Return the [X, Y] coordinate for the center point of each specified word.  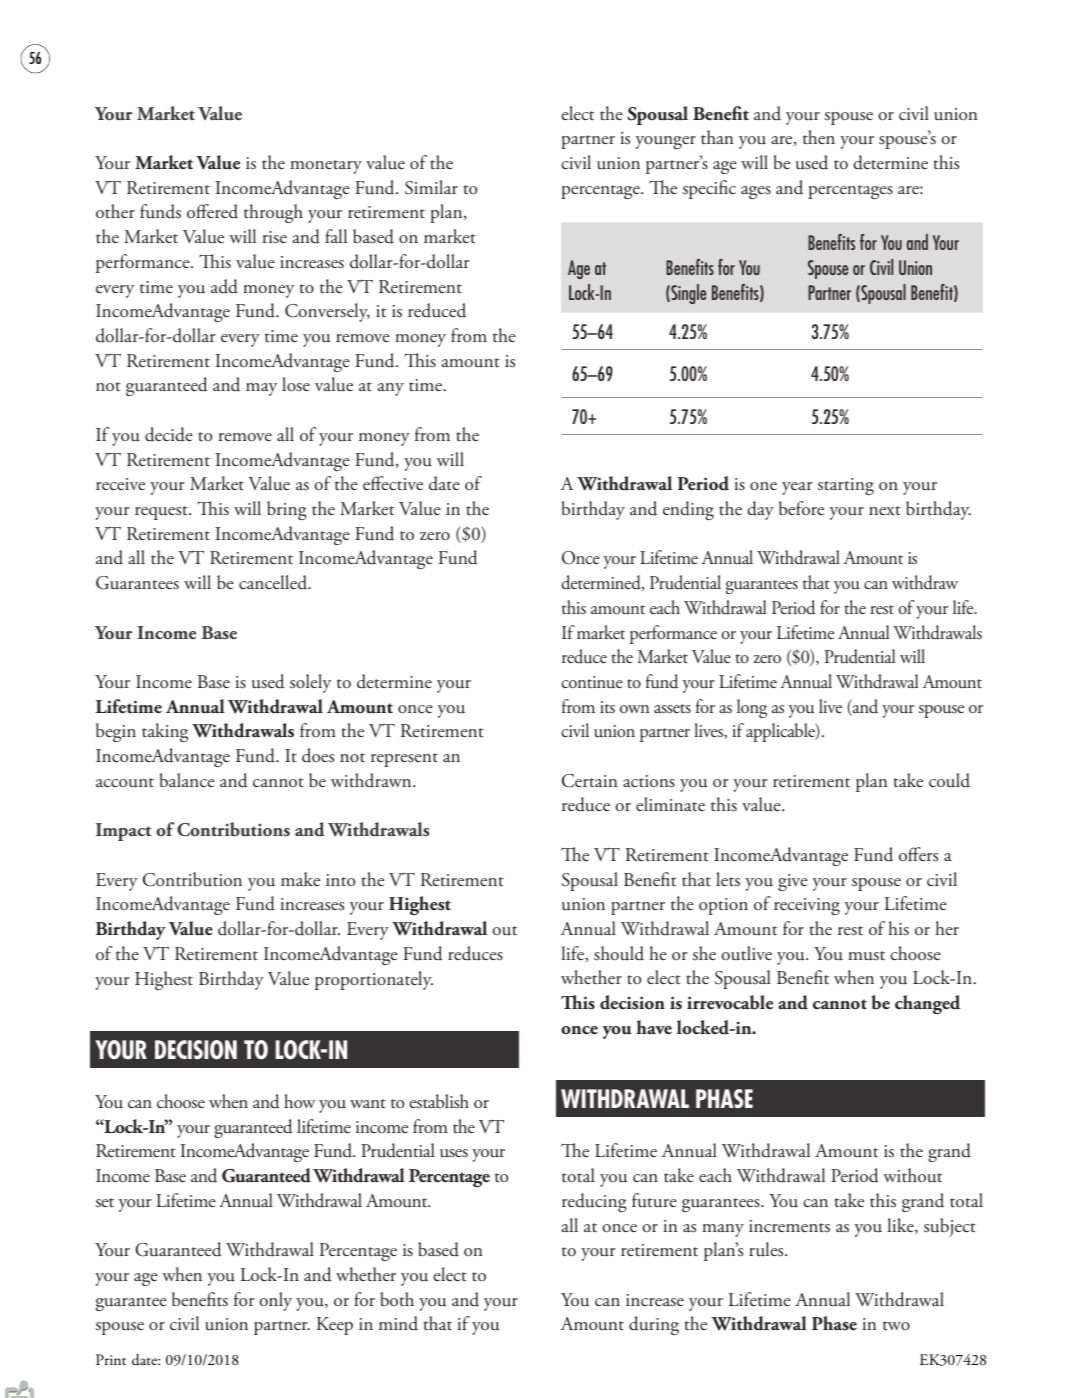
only [275, 1301]
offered [212, 211]
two [896, 1326]
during [654, 1325]
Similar [431, 187]
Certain [589, 781]
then [819, 137]
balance [187, 780]
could [949, 780]
